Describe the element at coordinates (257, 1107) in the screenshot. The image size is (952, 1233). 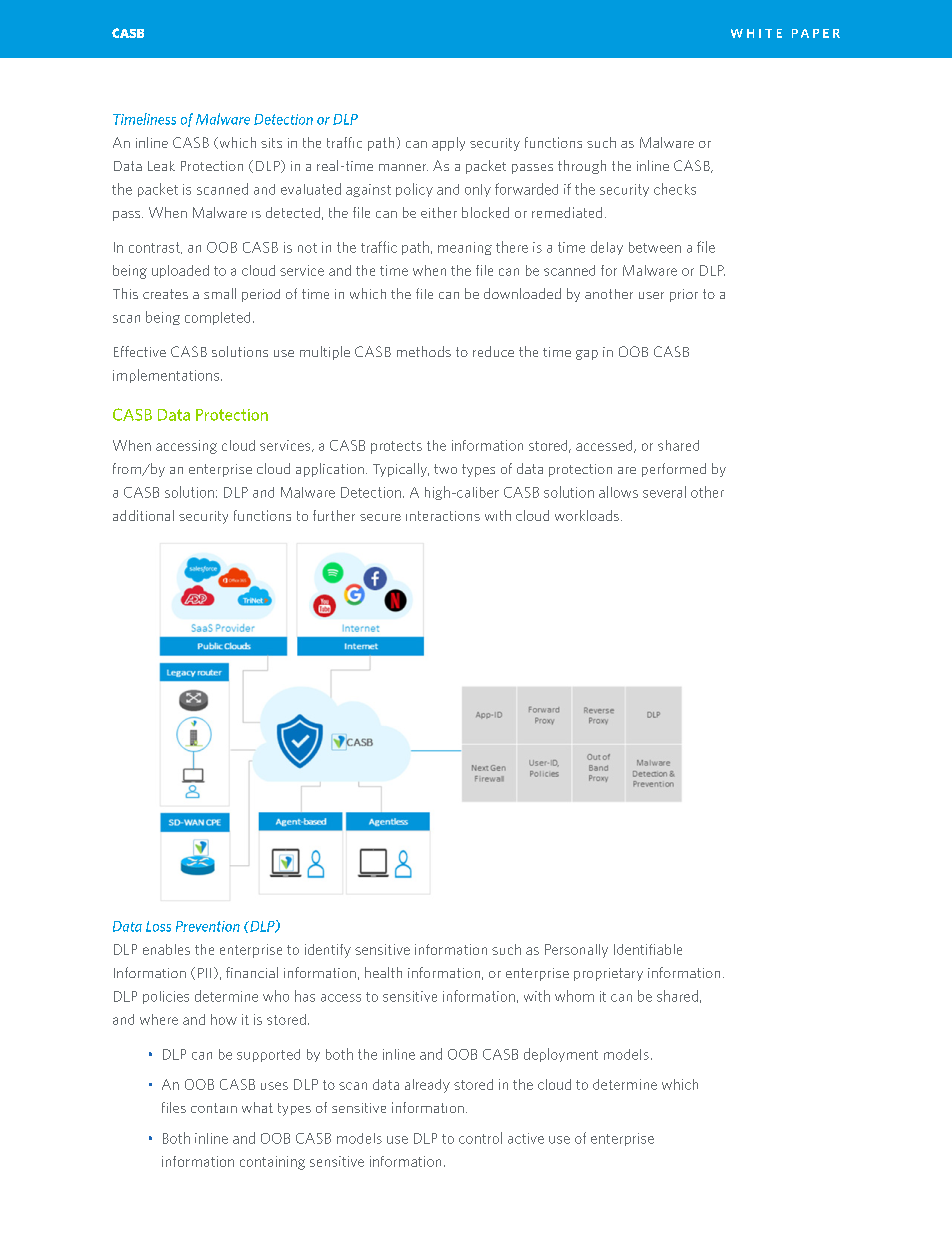
I see `what` at that location.
